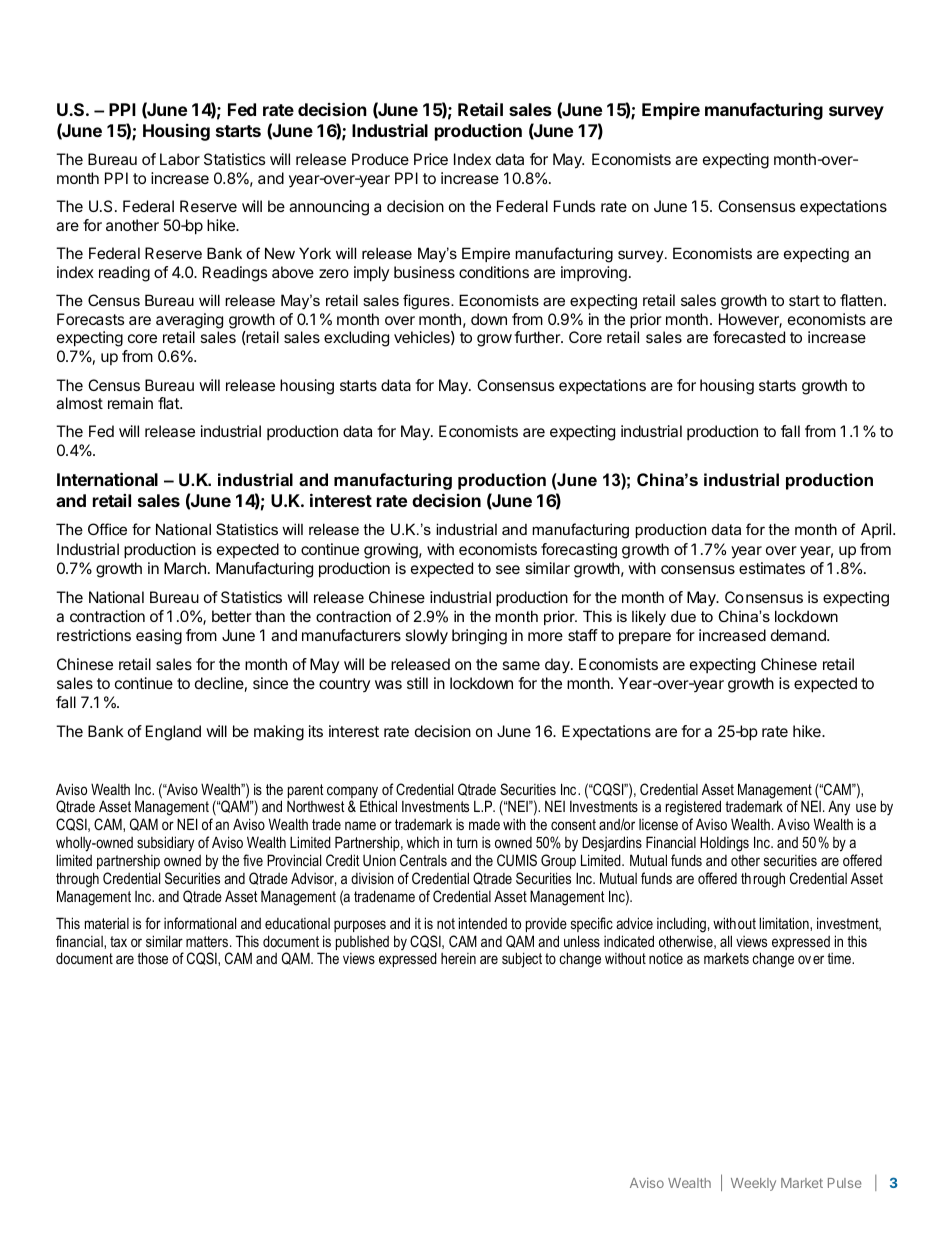 The image size is (952, 1233). What do you see at coordinates (753, 1184) in the screenshot?
I see `Weekly` at bounding box center [753, 1184].
